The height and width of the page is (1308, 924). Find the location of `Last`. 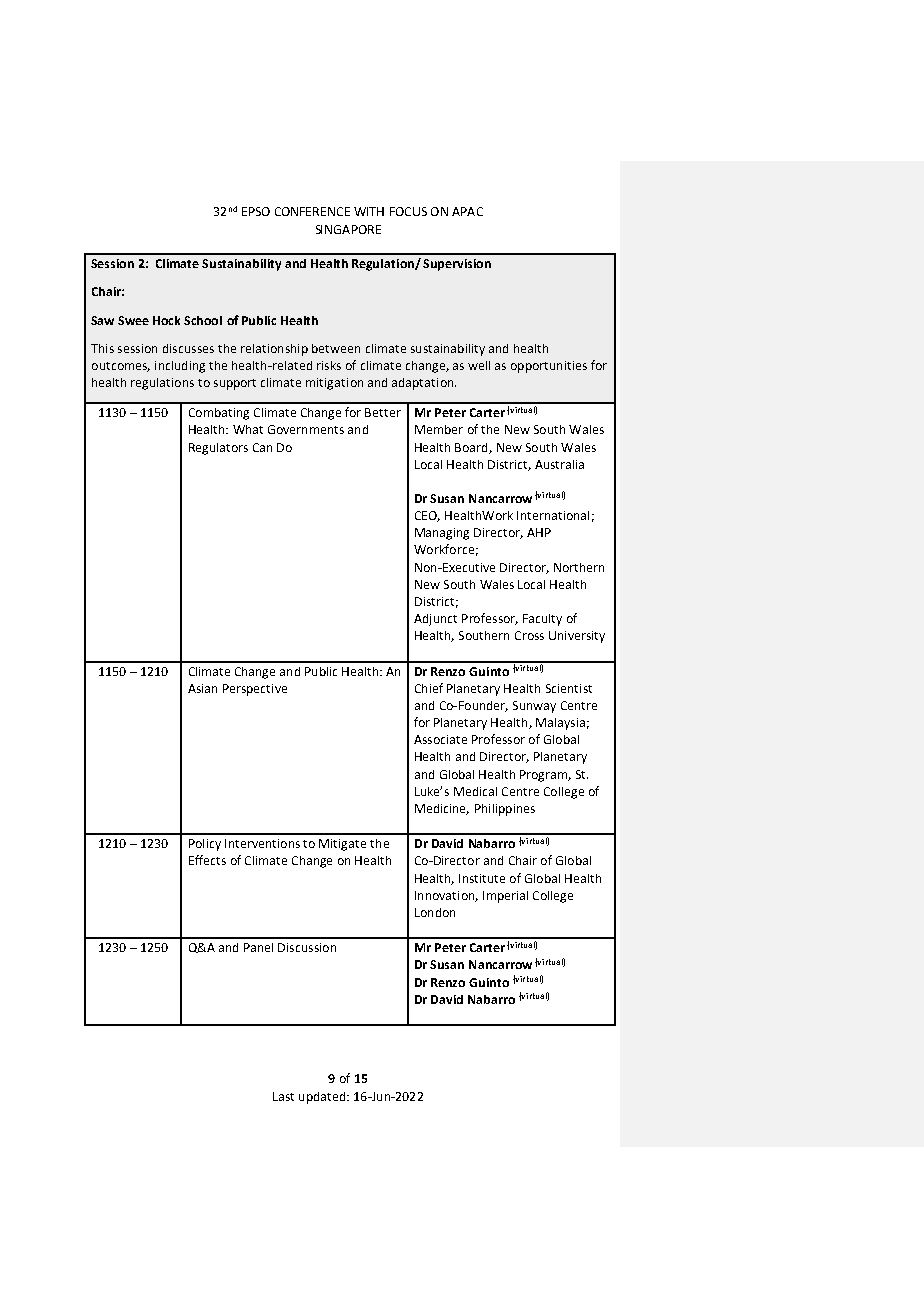

Last is located at coordinates (283, 1096).
